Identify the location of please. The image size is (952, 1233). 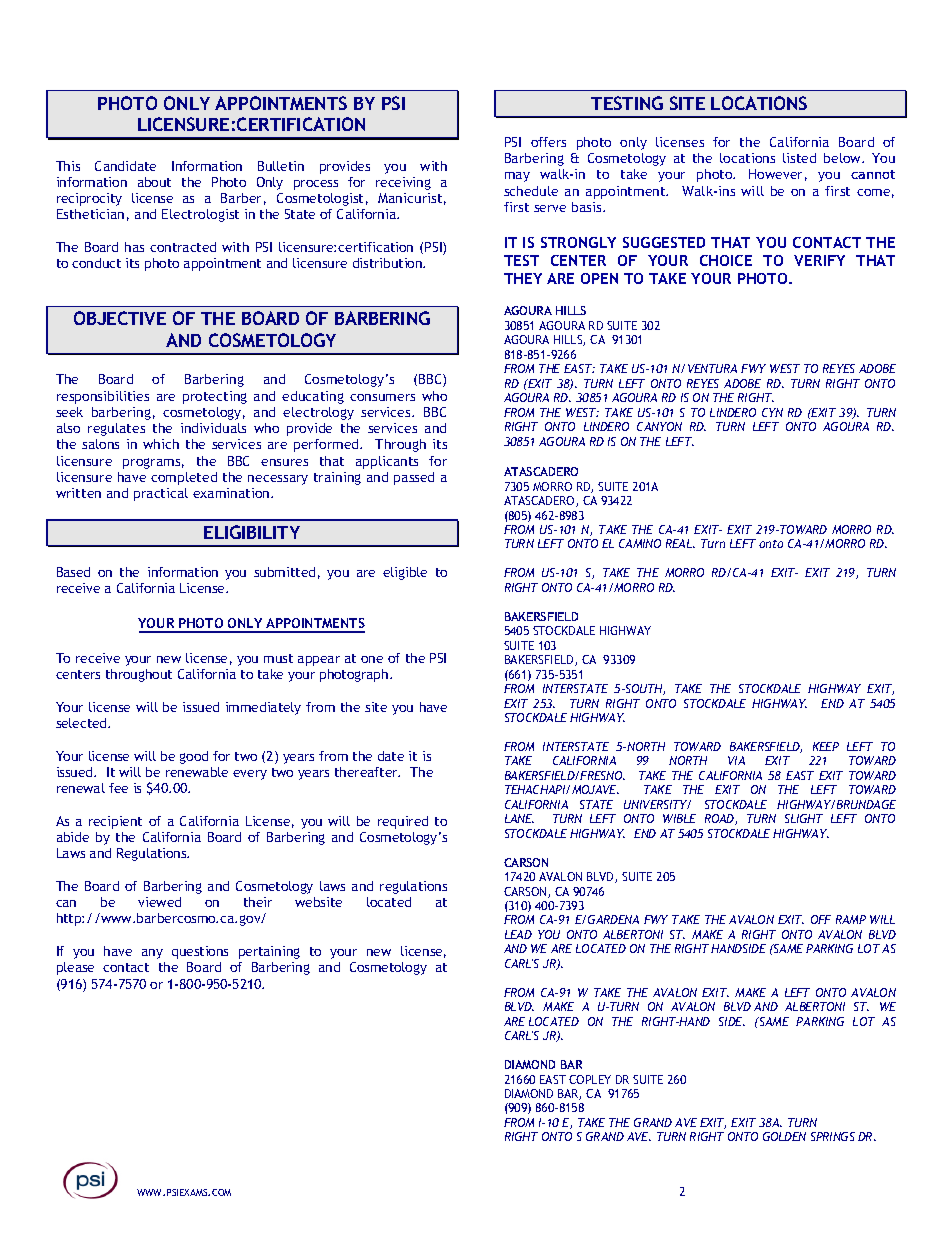
(75, 968).
